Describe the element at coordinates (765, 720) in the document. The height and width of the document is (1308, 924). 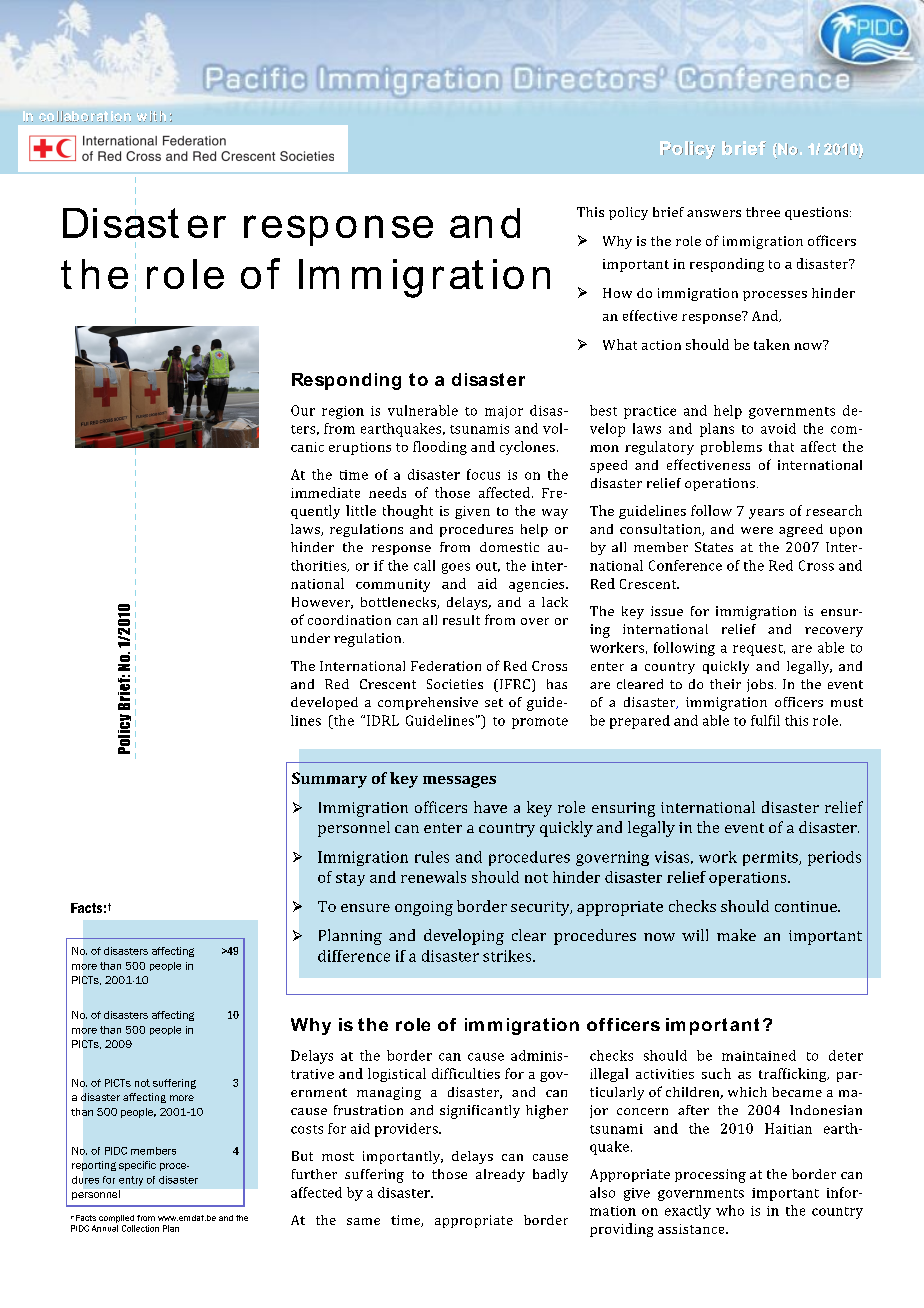
I see `fulfil` at that location.
